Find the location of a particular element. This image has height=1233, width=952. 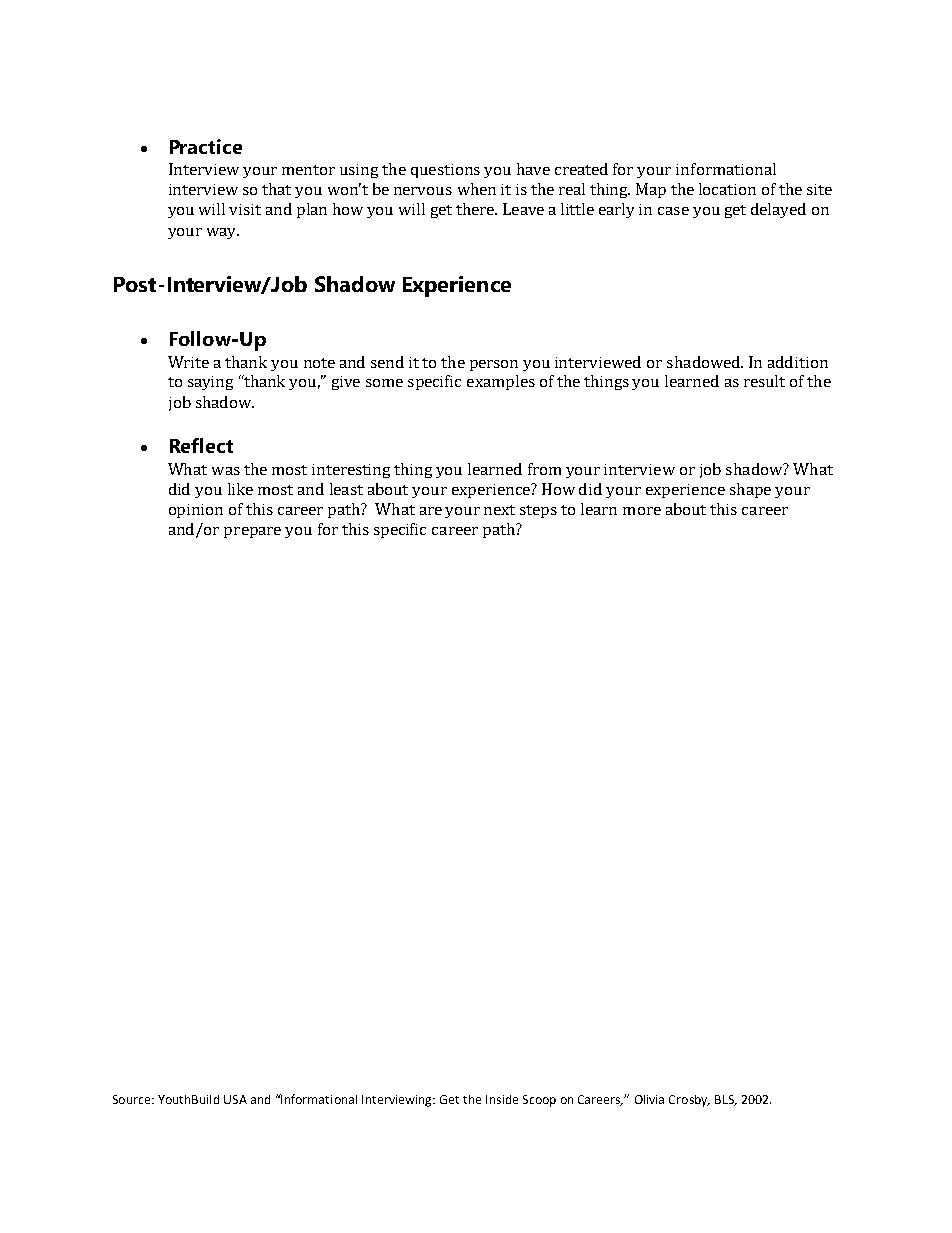

location is located at coordinates (727, 189).
